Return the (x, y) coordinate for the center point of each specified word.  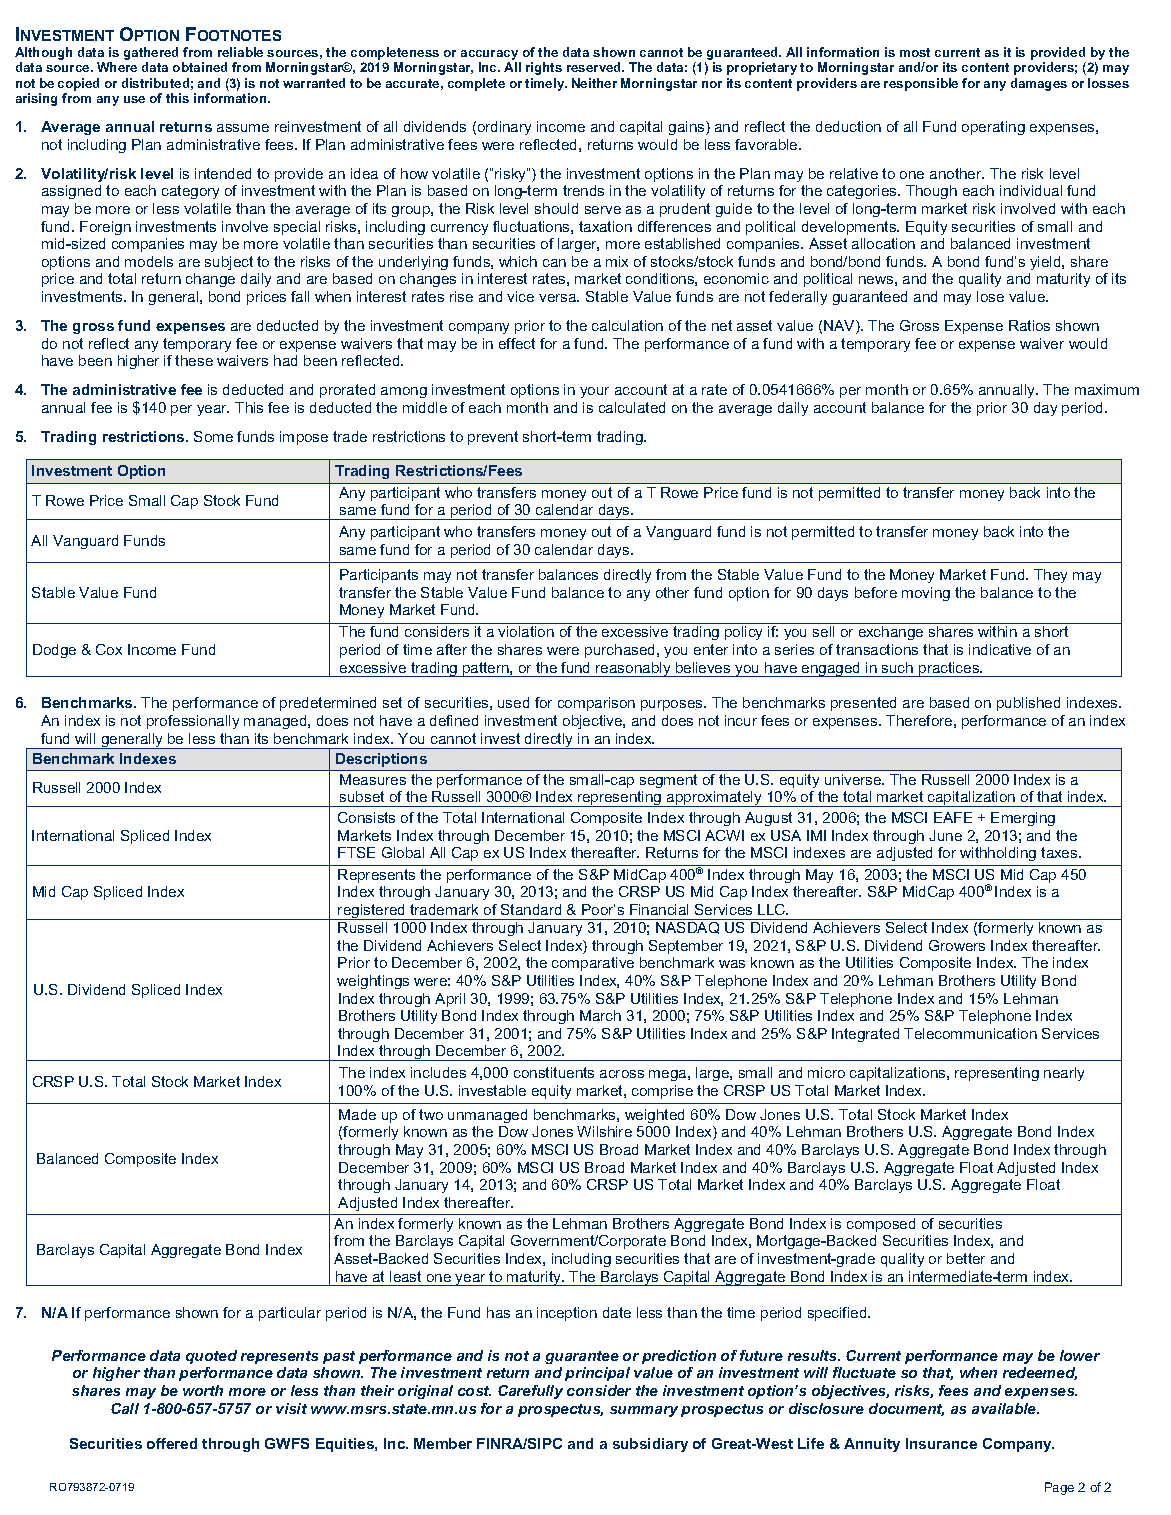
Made (357, 1114)
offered (172, 1443)
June (945, 835)
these (194, 360)
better (966, 1258)
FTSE (356, 852)
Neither (594, 83)
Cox (109, 649)
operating (993, 128)
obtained (200, 67)
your (594, 392)
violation (526, 631)
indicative (1000, 649)
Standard (531, 909)
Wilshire (604, 1131)
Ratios (1029, 325)
